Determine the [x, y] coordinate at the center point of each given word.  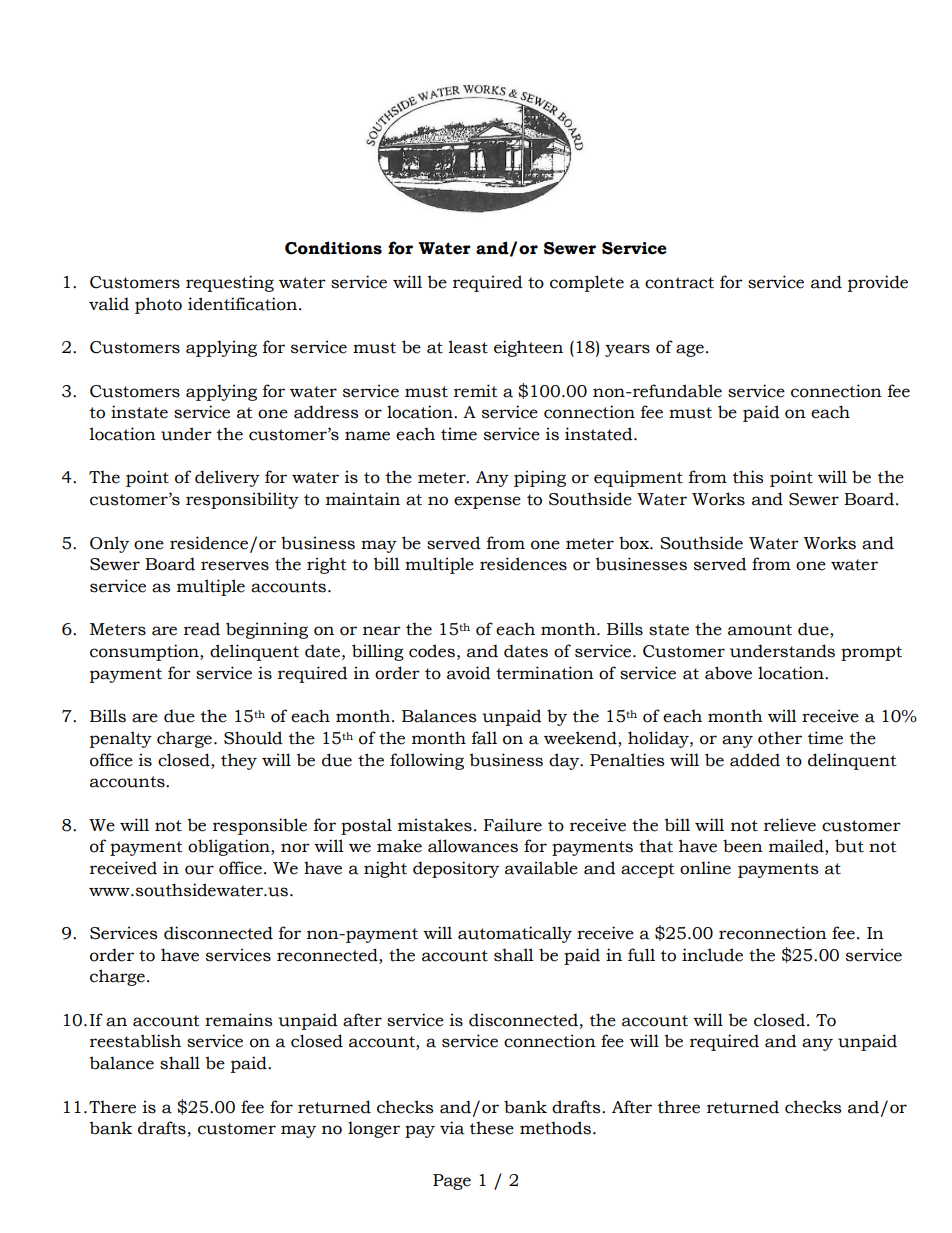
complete [587, 283]
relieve [790, 825]
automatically [515, 934]
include [712, 955]
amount [760, 630]
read [202, 629]
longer [374, 1129]
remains [238, 1020]
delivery [227, 478]
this [748, 477]
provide [878, 283]
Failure [513, 825]
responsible [260, 826]
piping [540, 478]
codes [432, 651]
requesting [230, 283]
